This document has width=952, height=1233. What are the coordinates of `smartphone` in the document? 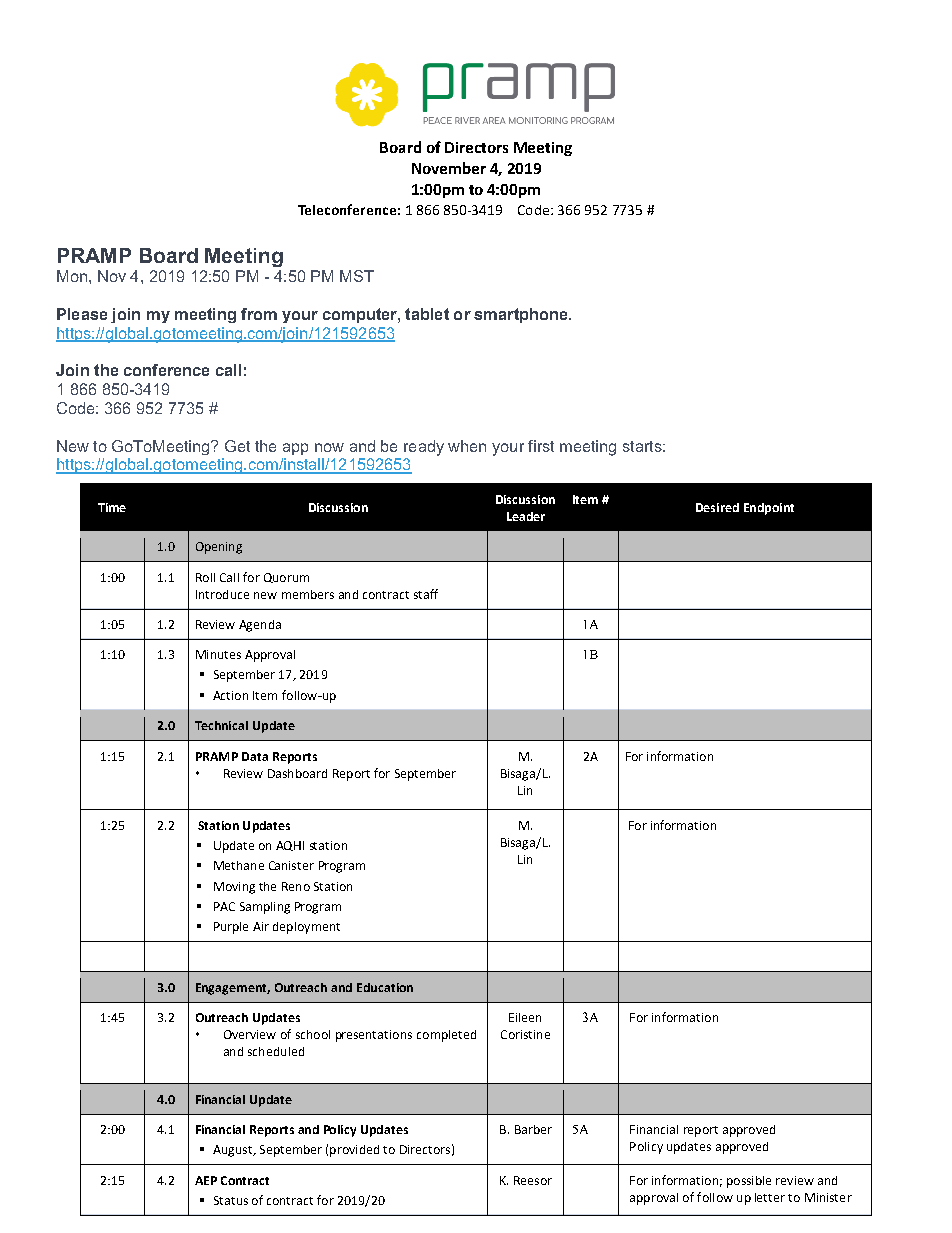 It's located at (522, 315).
